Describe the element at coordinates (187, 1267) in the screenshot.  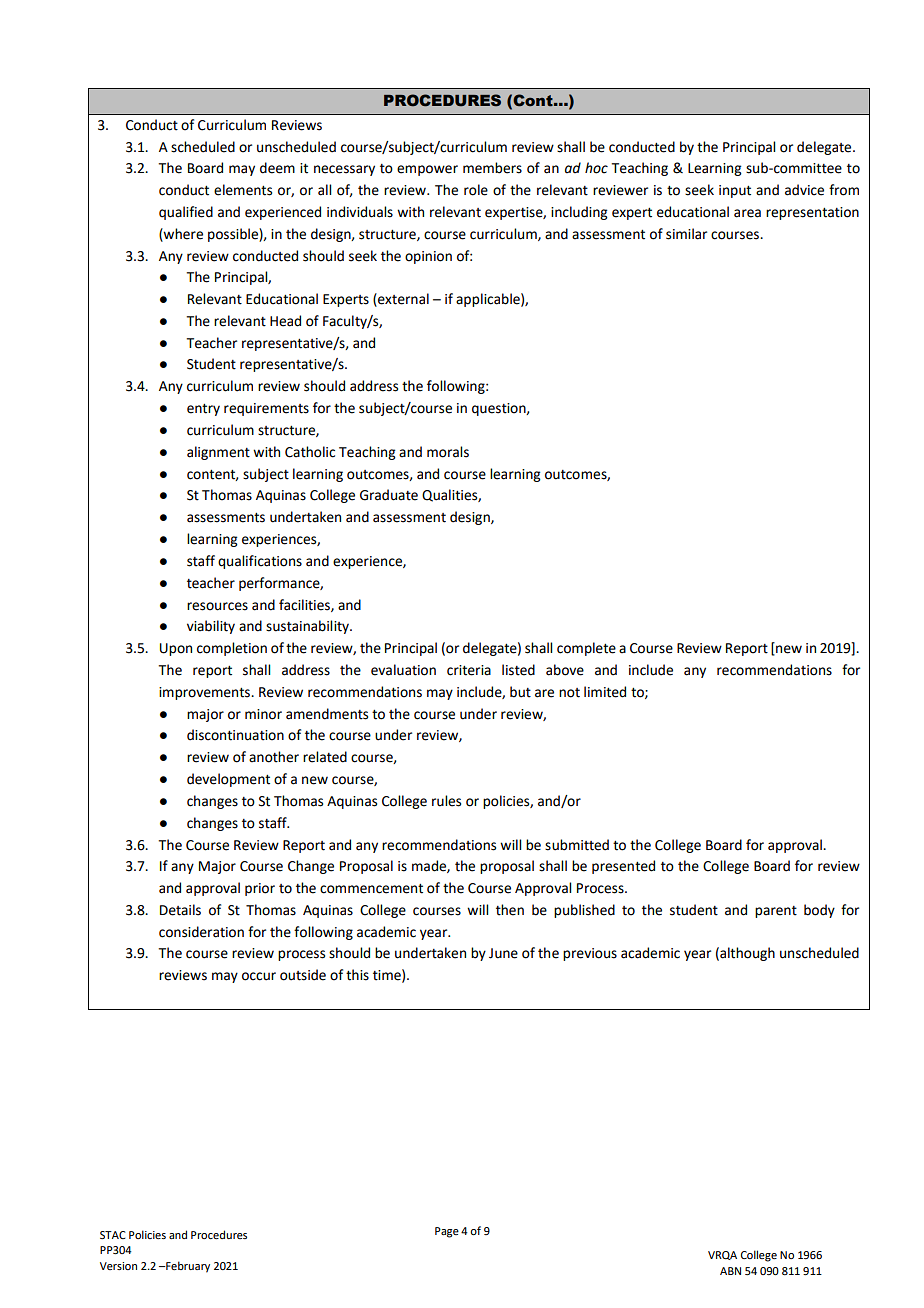
I see `February` at that location.
